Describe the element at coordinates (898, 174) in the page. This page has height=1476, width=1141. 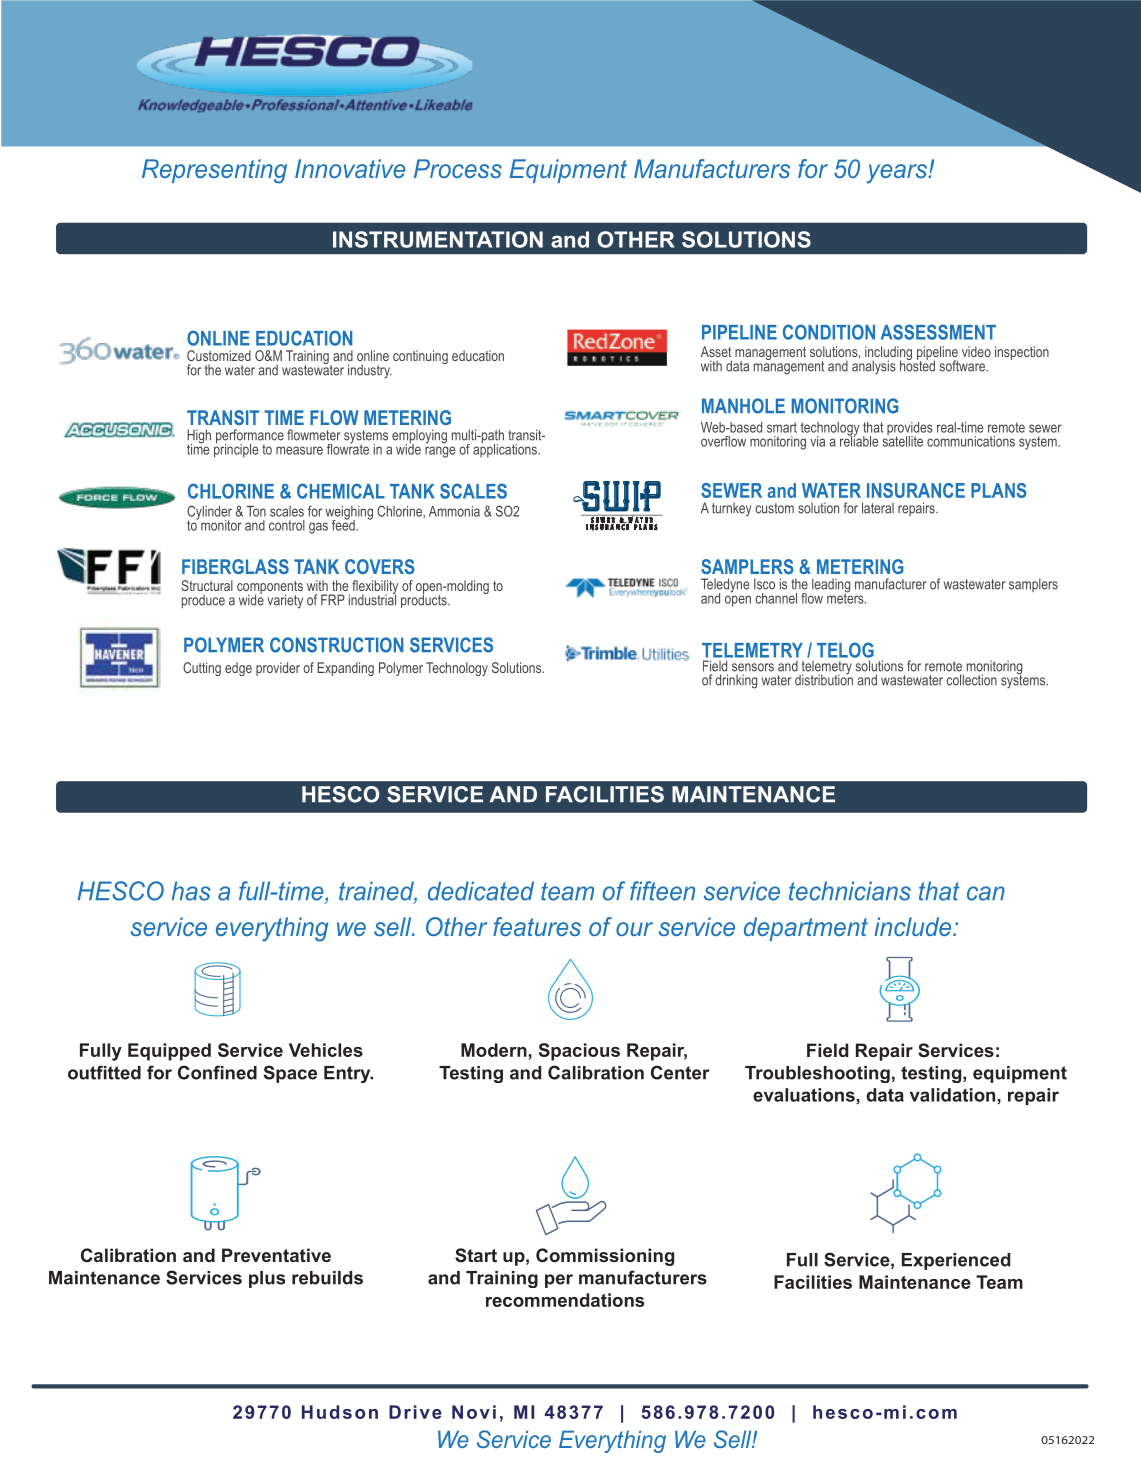
I see `years` at that location.
